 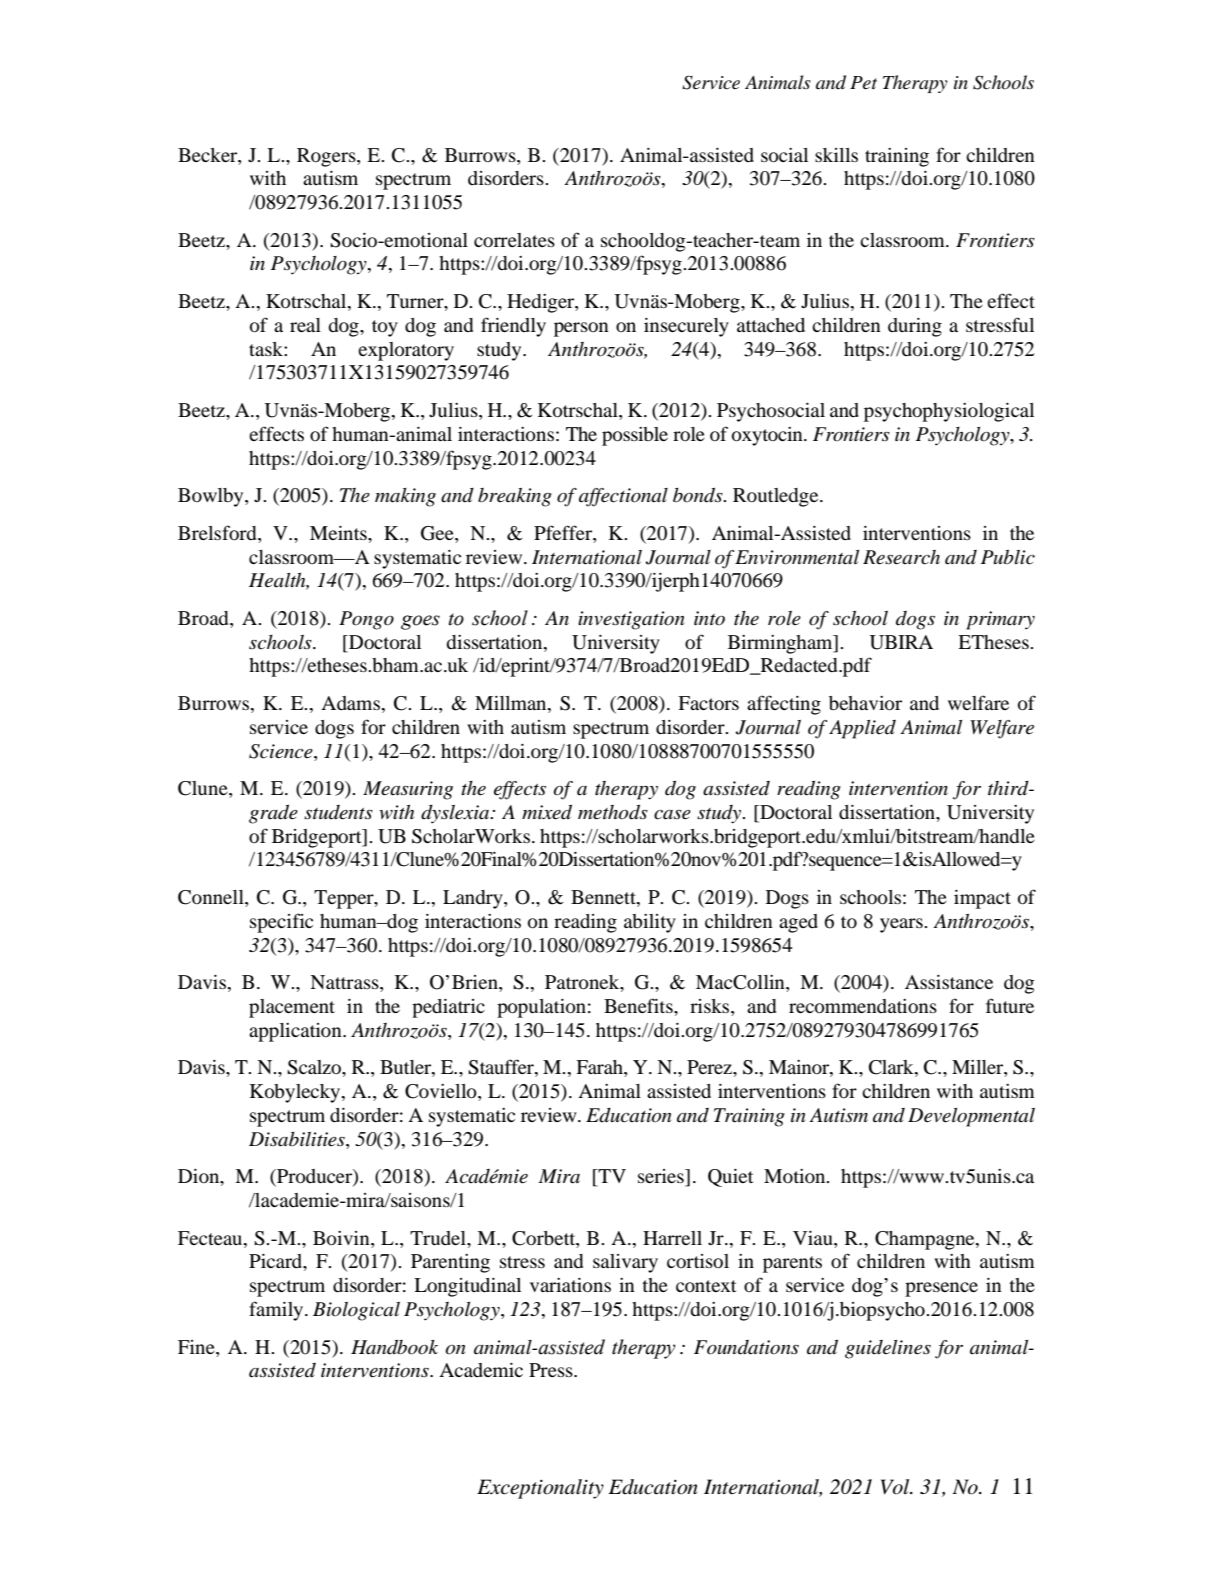 I want to click on series, so click(x=662, y=1177).
